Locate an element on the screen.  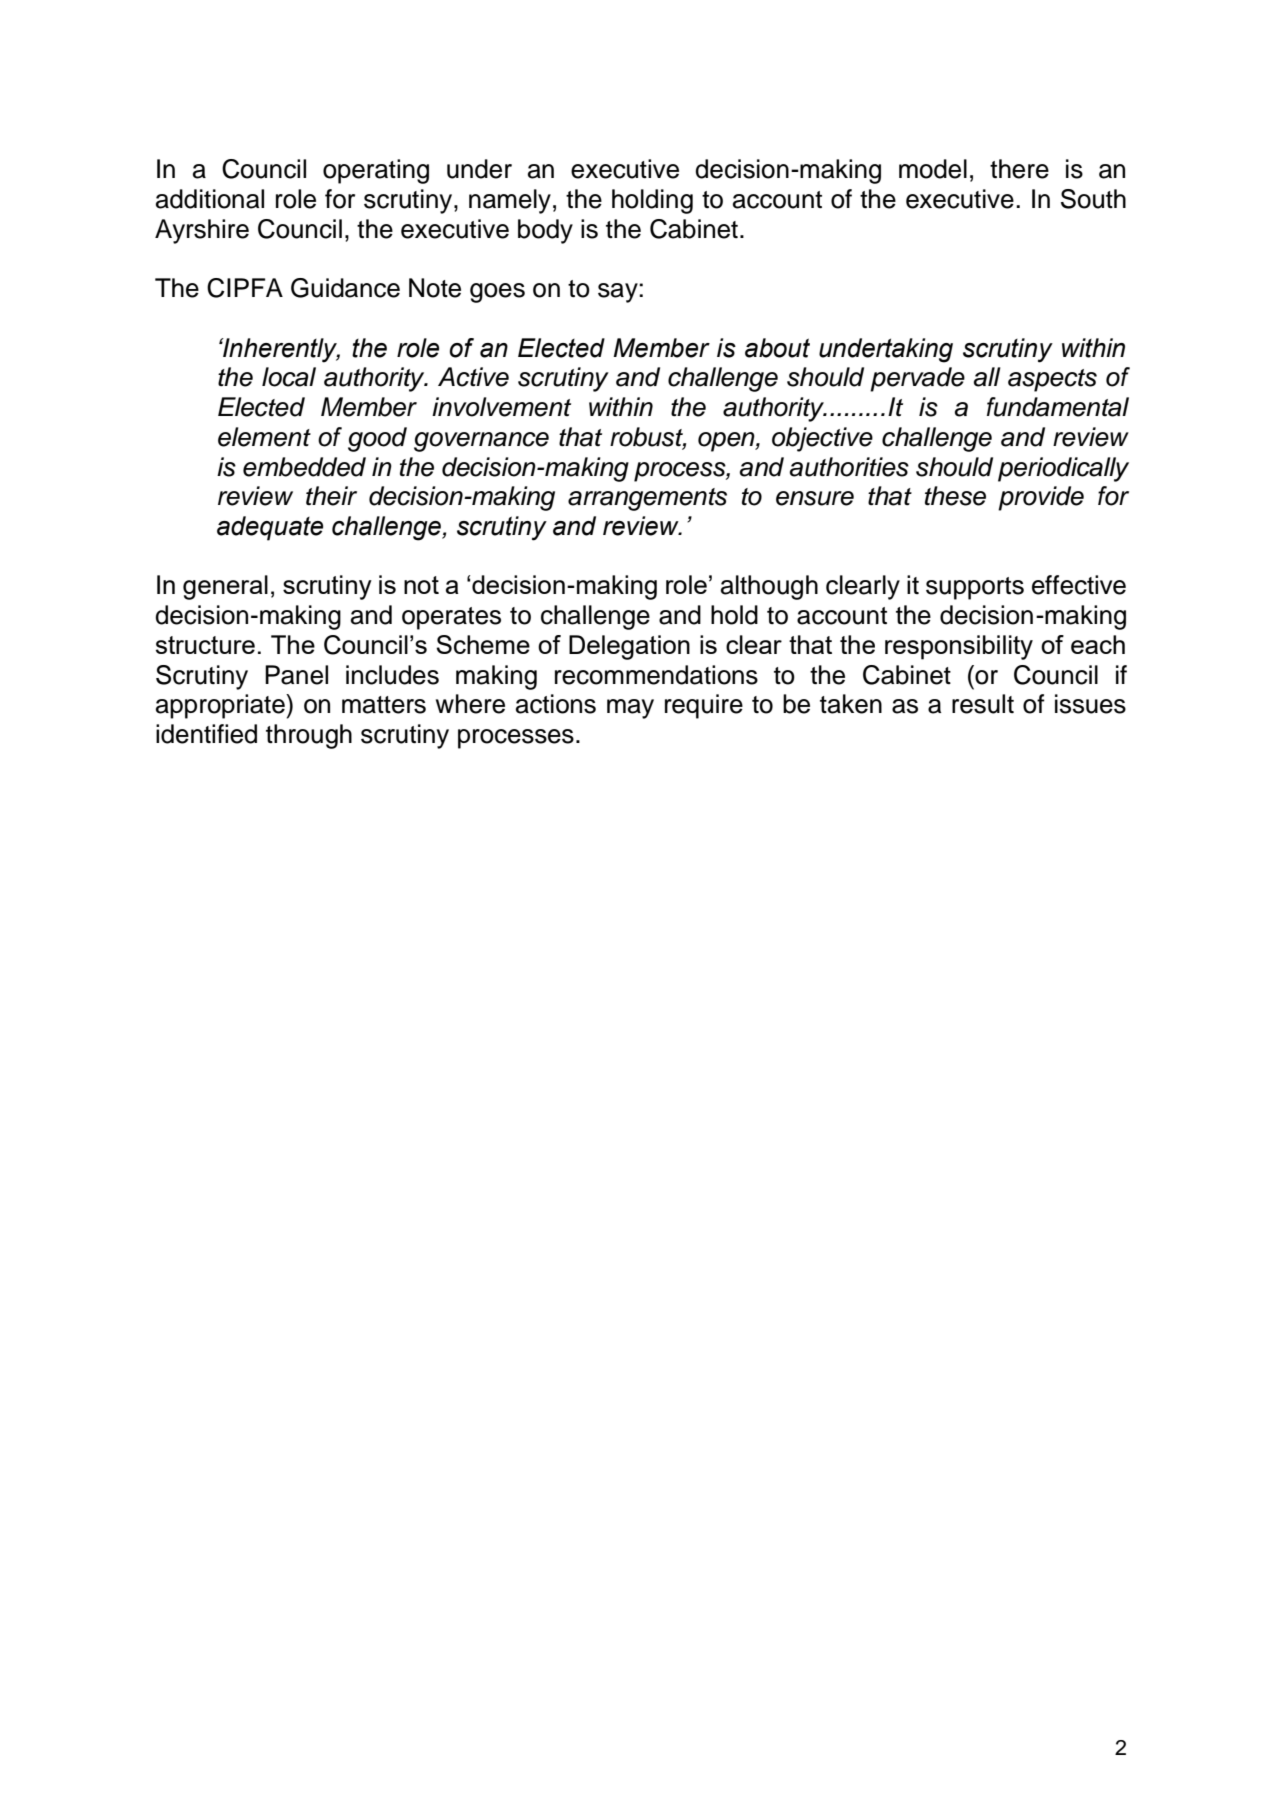
aspects is located at coordinates (1052, 380).
